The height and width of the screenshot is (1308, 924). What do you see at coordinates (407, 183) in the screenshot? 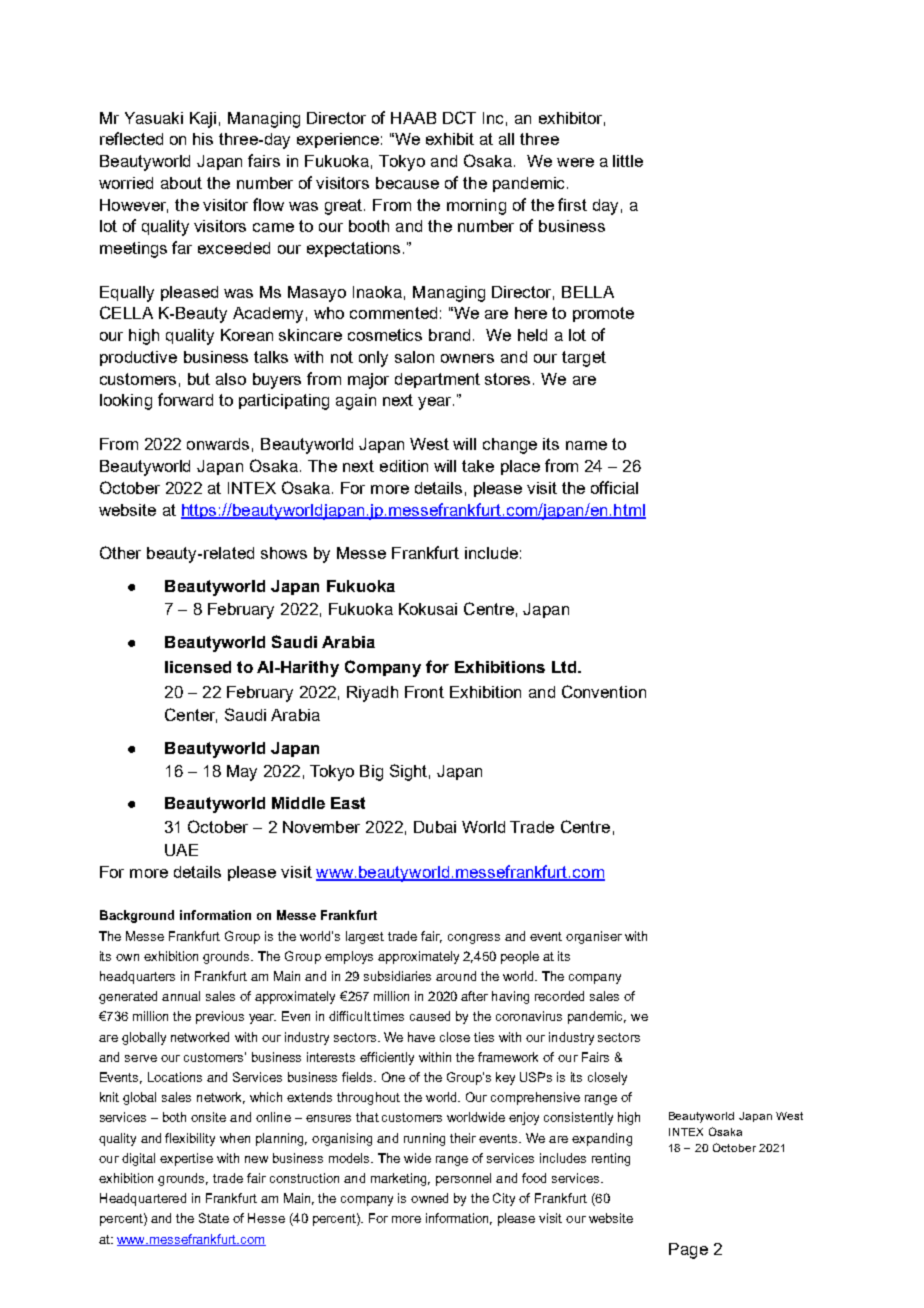
I see `because` at bounding box center [407, 183].
